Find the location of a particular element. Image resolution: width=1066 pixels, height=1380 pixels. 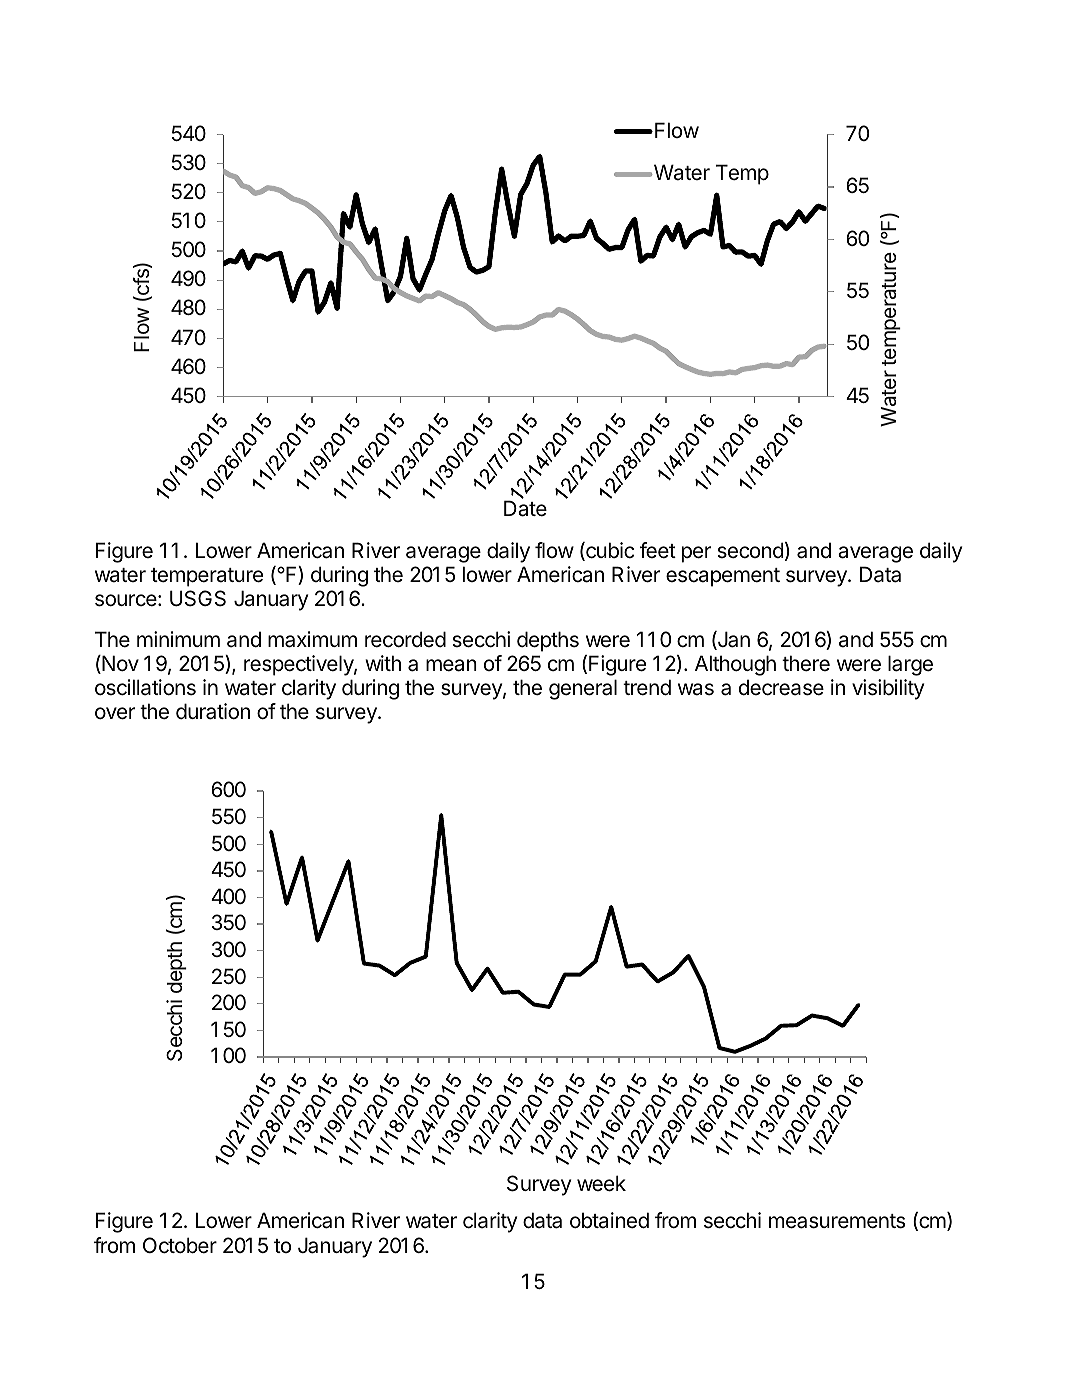

week is located at coordinates (601, 1183).
